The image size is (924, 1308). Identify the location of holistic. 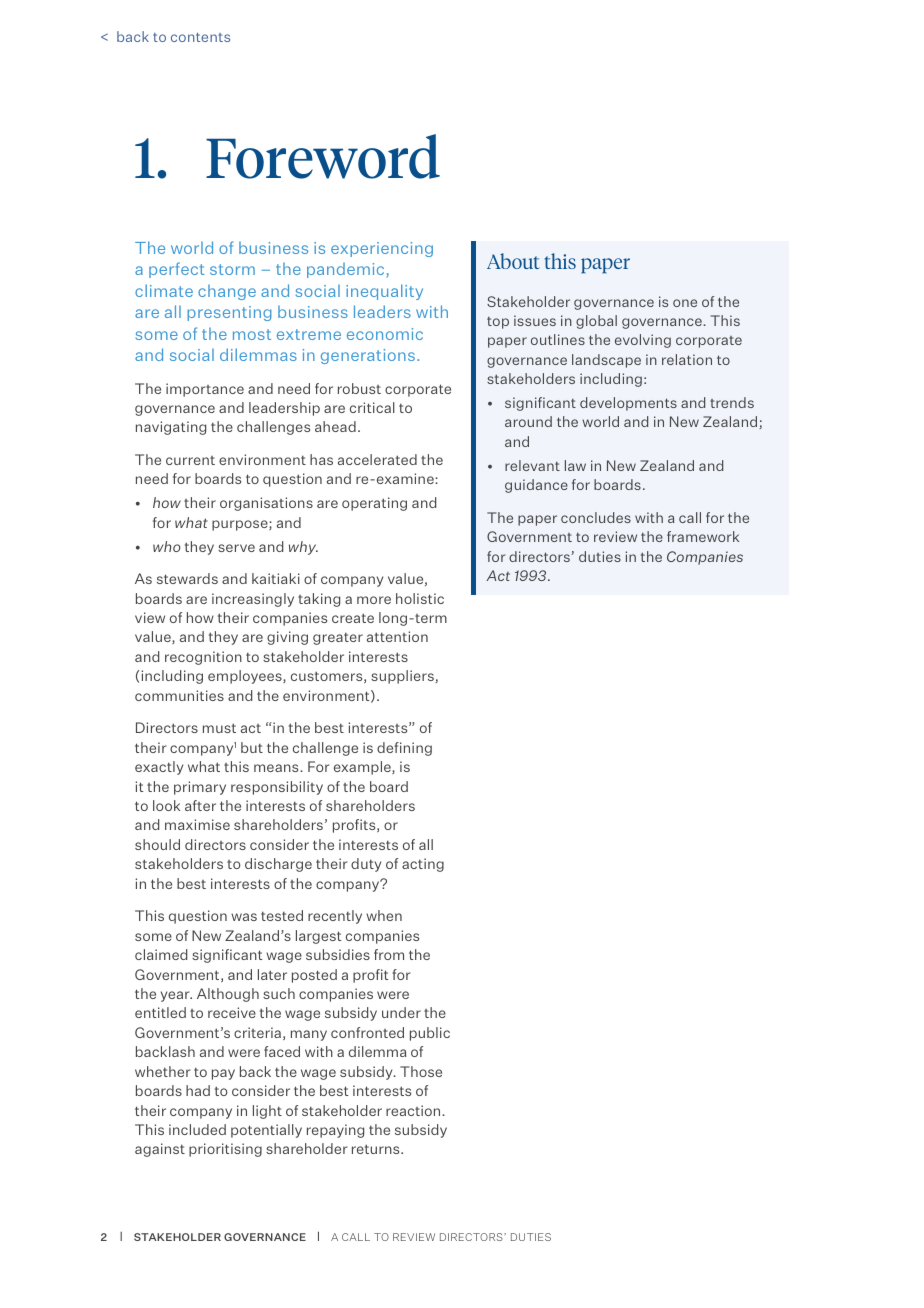
(420, 598).
